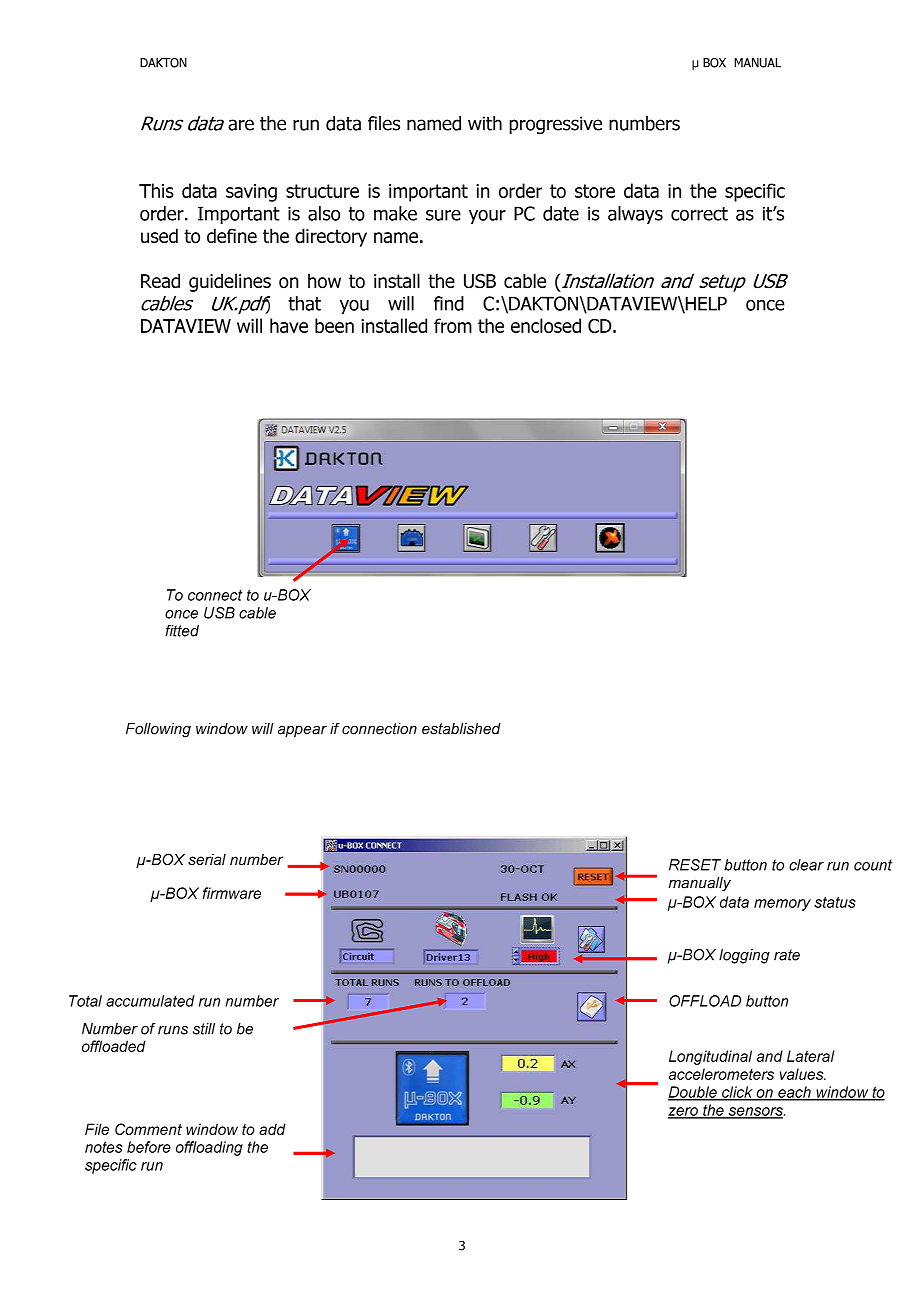 The width and height of the screenshot is (924, 1308). I want to click on Comment, so click(148, 1129).
